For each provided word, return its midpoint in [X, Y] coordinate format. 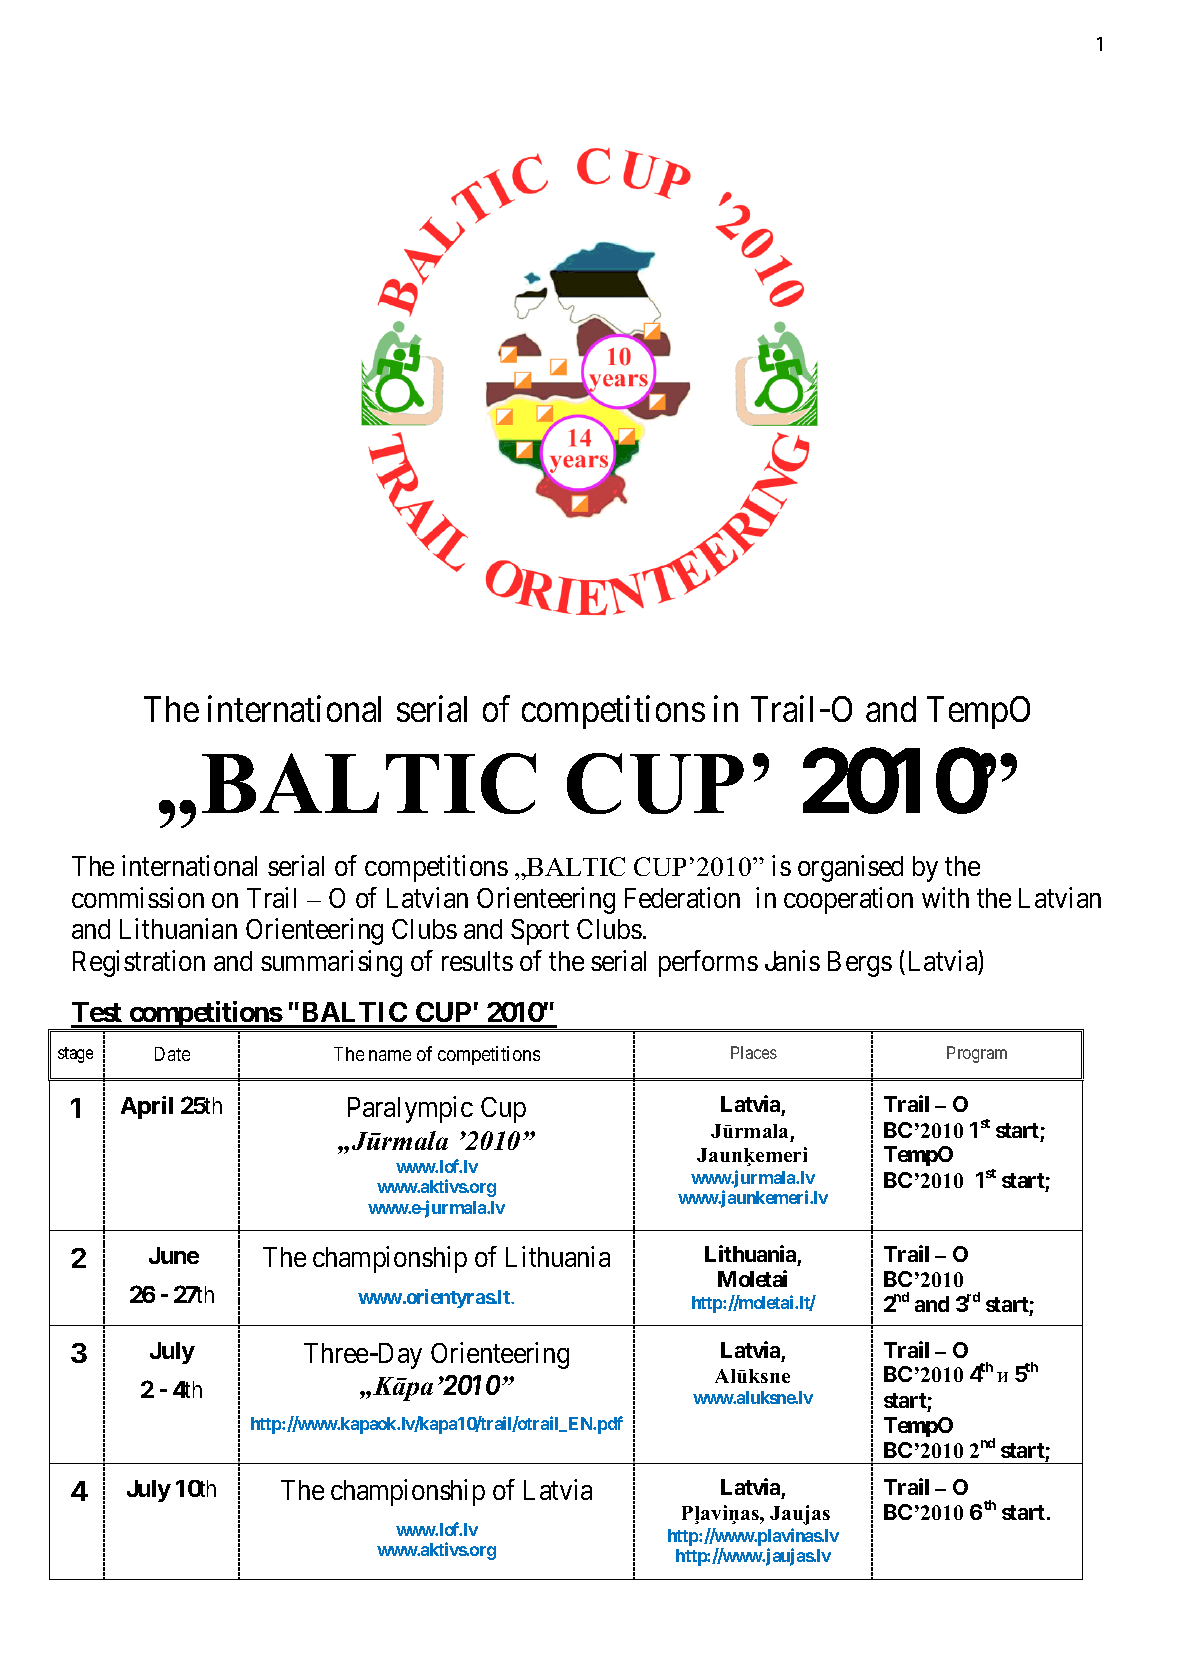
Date [172, 1054]
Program [977, 1054]
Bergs [860, 964]
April [147, 1107]
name [390, 1055]
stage [75, 1055]
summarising [331, 964]
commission [138, 897]
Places [754, 1052]
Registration [139, 964]
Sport [540, 932]
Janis [792, 961]
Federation [682, 897]
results [477, 961]
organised [850, 868]
